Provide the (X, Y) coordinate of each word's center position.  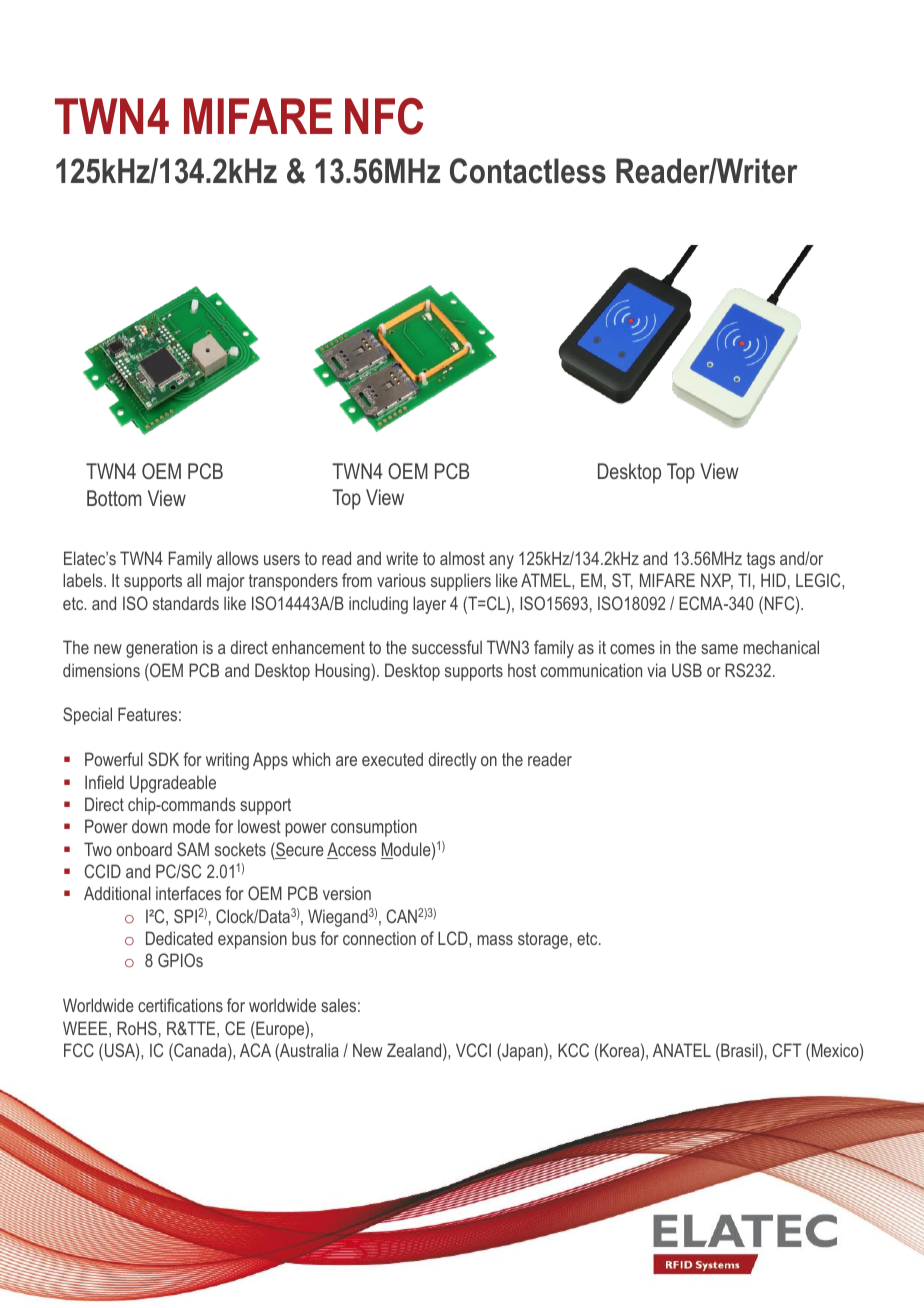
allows (237, 558)
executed (392, 759)
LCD (454, 938)
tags (761, 560)
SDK (163, 759)
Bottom (114, 498)
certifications (180, 1005)
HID (773, 580)
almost (462, 558)
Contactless (528, 171)
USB (687, 670)
